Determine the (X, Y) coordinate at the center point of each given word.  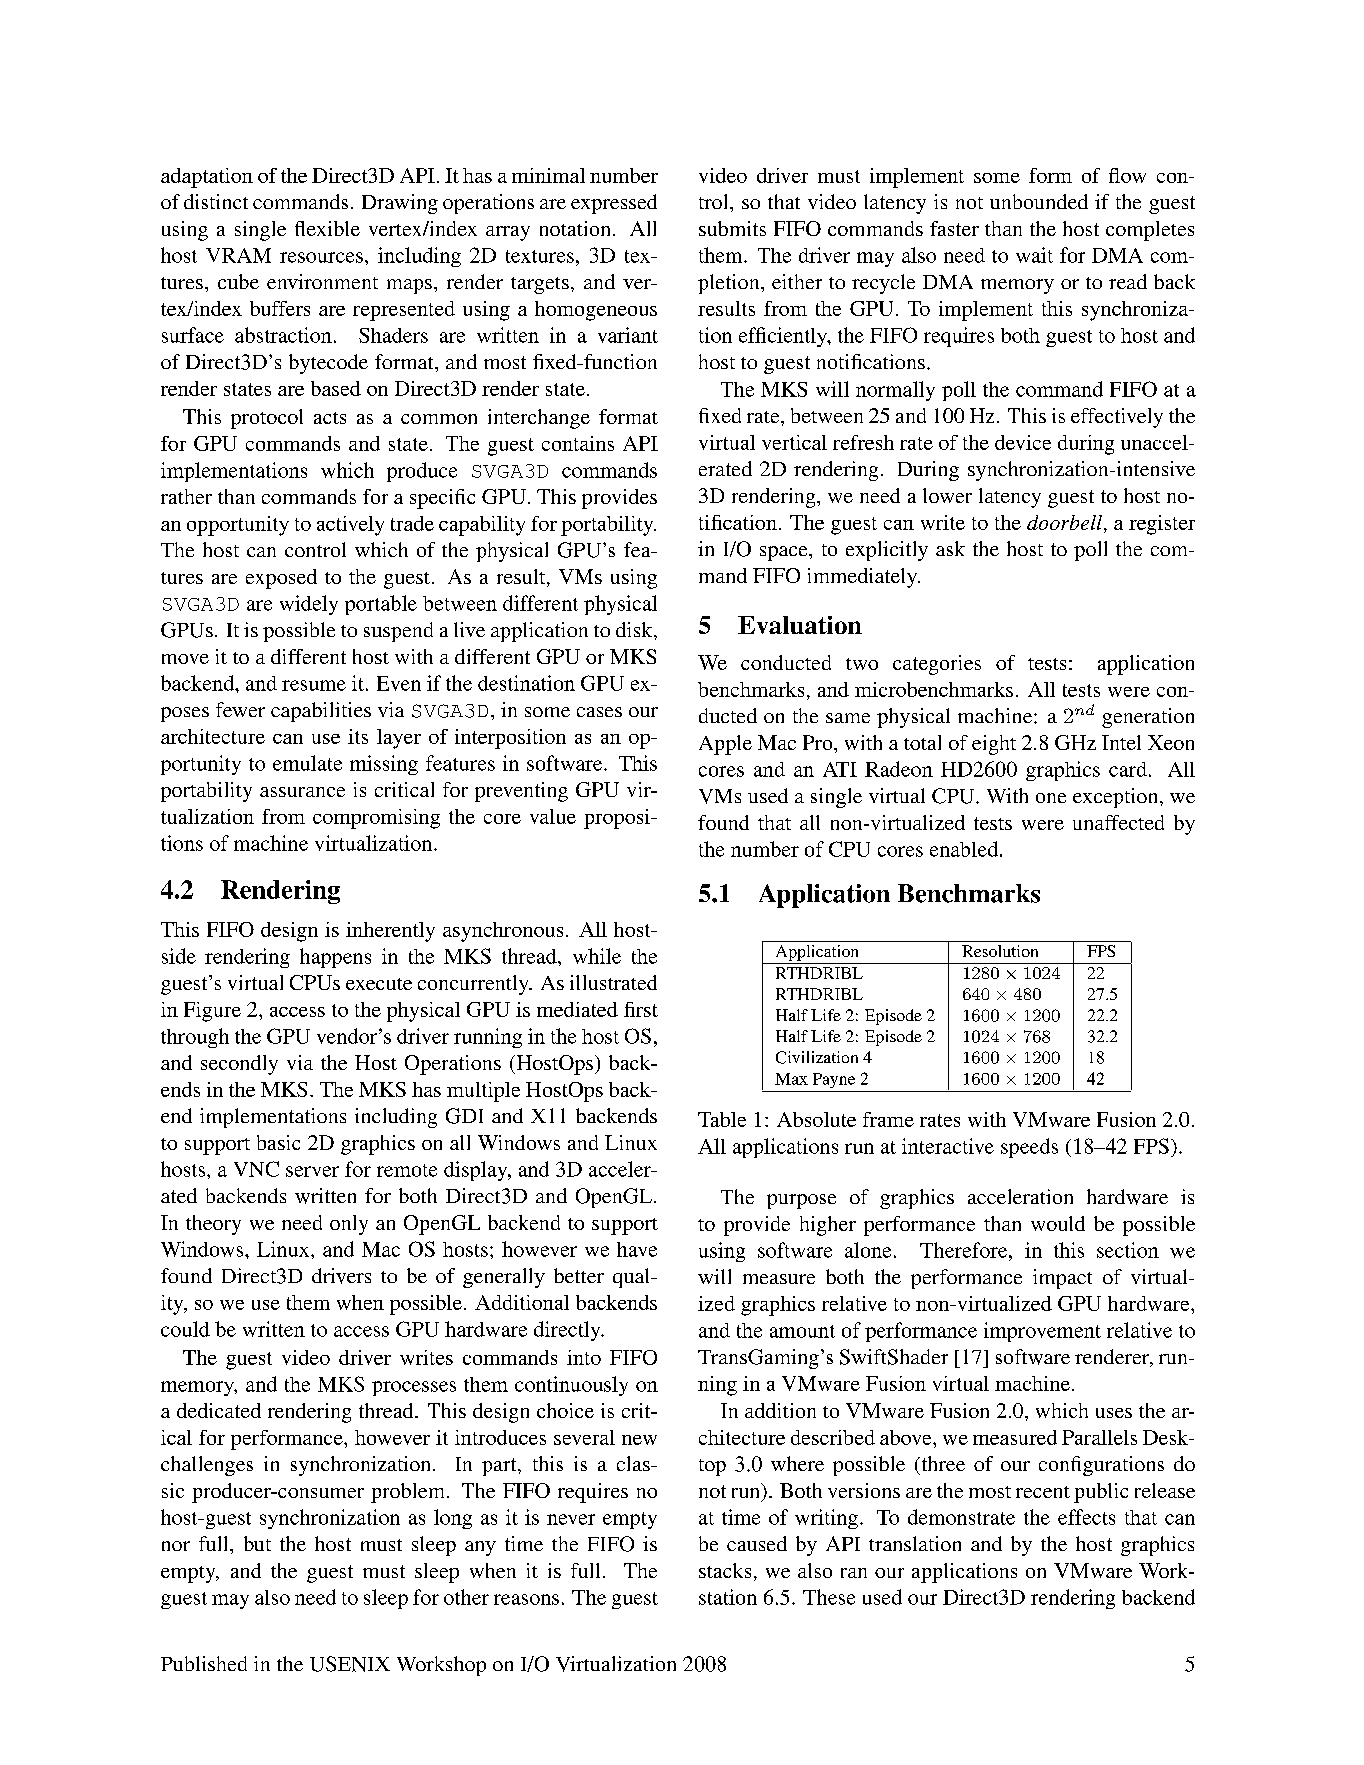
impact (1062, 1279)
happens (335, 958)
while (597, 956)
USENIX (350, 1664)
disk (635, 629)
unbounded (1039, 201)
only (349, 1225)
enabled (965, 849)
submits (732, 228)
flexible (327, 228)
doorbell (1066, 522)
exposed (281, 579)
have (637, 1249)
